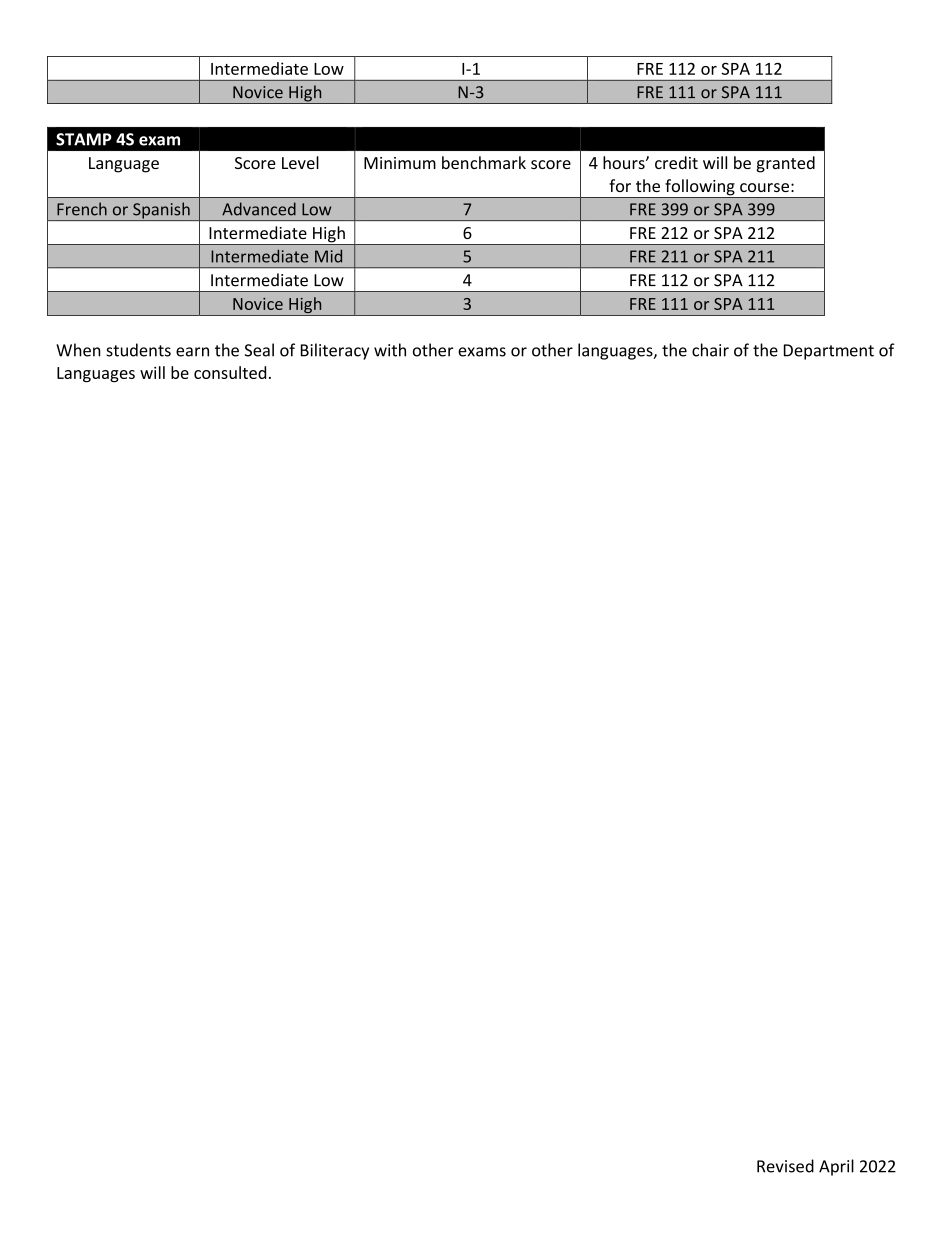 The height and width of the screenshot is (1233, 952). What do you see at coordinates (484, 162) in the screenshot?
I see `benchmark` at bounding box center [484, 162].
